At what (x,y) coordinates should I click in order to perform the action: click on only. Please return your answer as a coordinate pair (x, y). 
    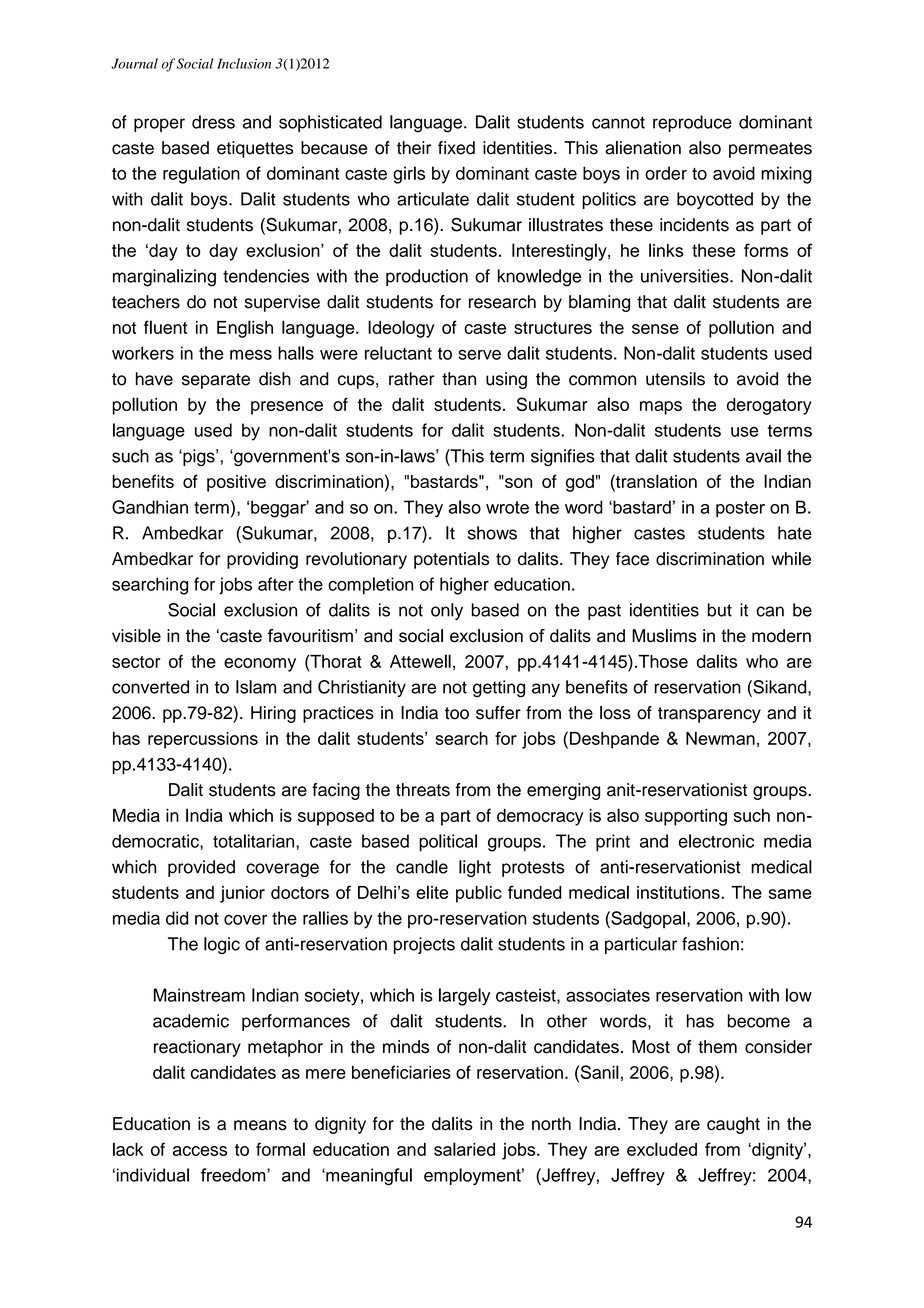
    Looking at the image, I should click on (447, 611).
